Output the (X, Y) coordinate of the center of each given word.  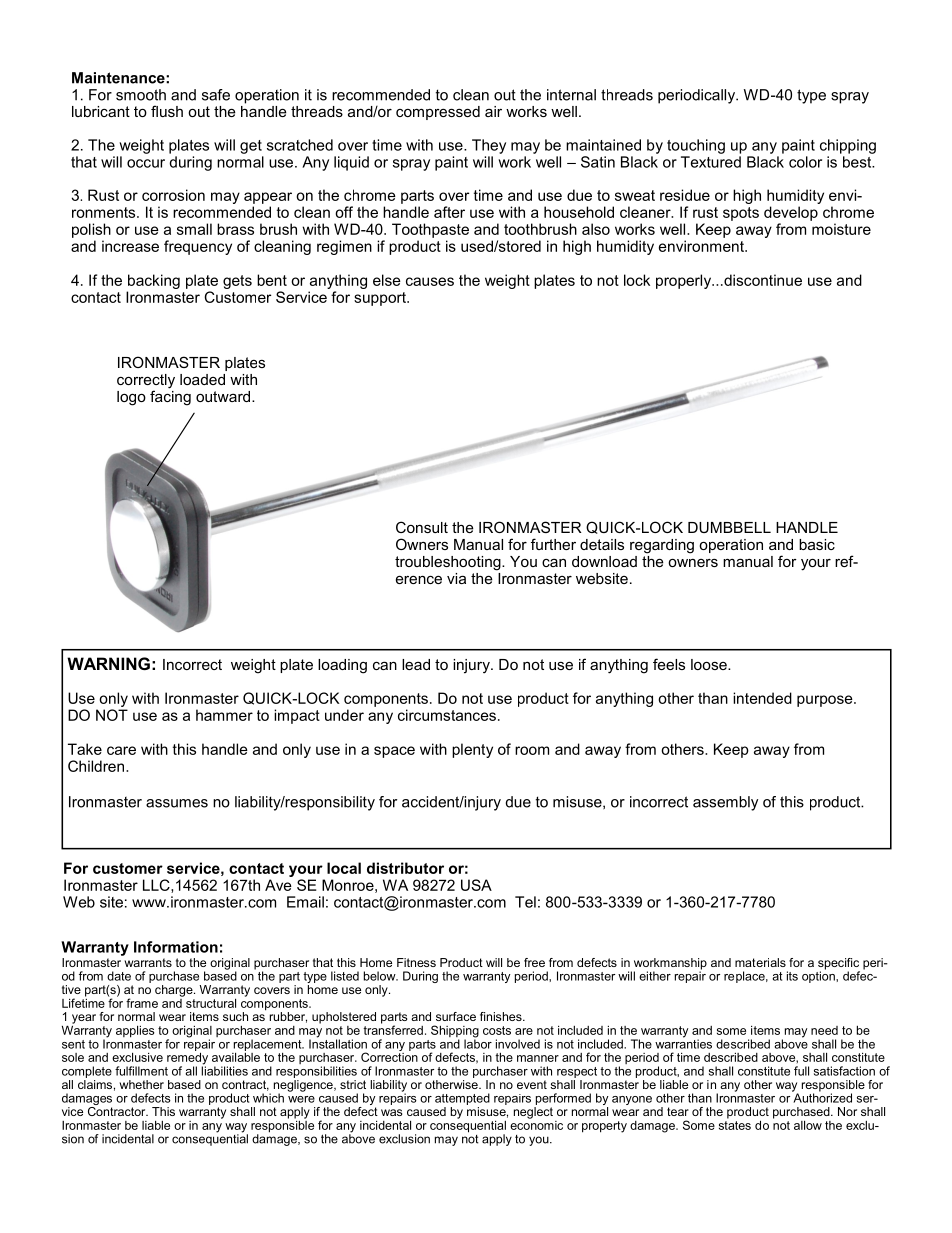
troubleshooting (449, 563)
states (735, 1124)
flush (167, 111)
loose (710, 664)
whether (141, 1084)
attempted (462, 1100)
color (805, 162)
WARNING (108, 663)
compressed (438, 113)
